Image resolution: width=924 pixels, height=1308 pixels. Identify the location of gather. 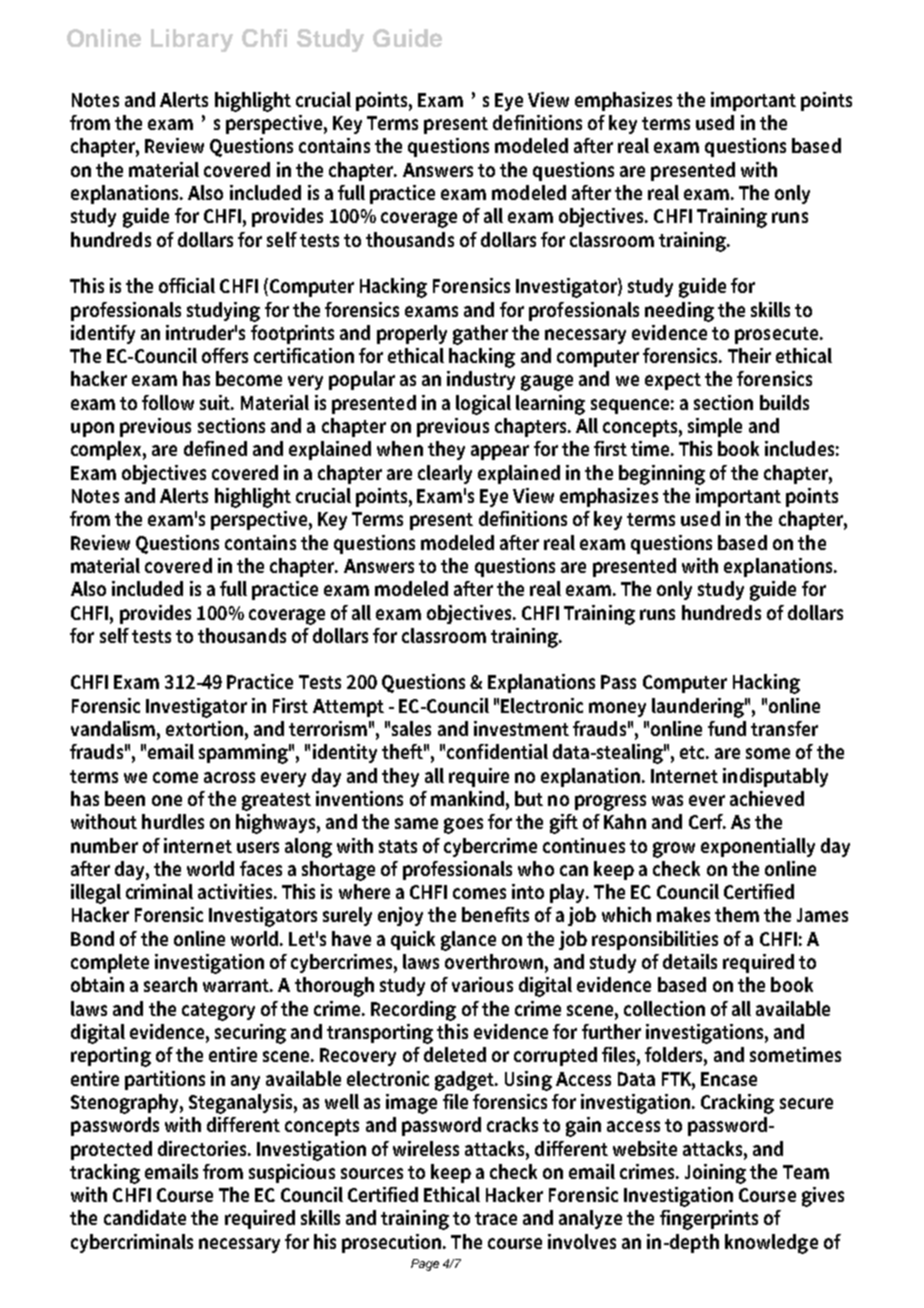
(480, 335).
